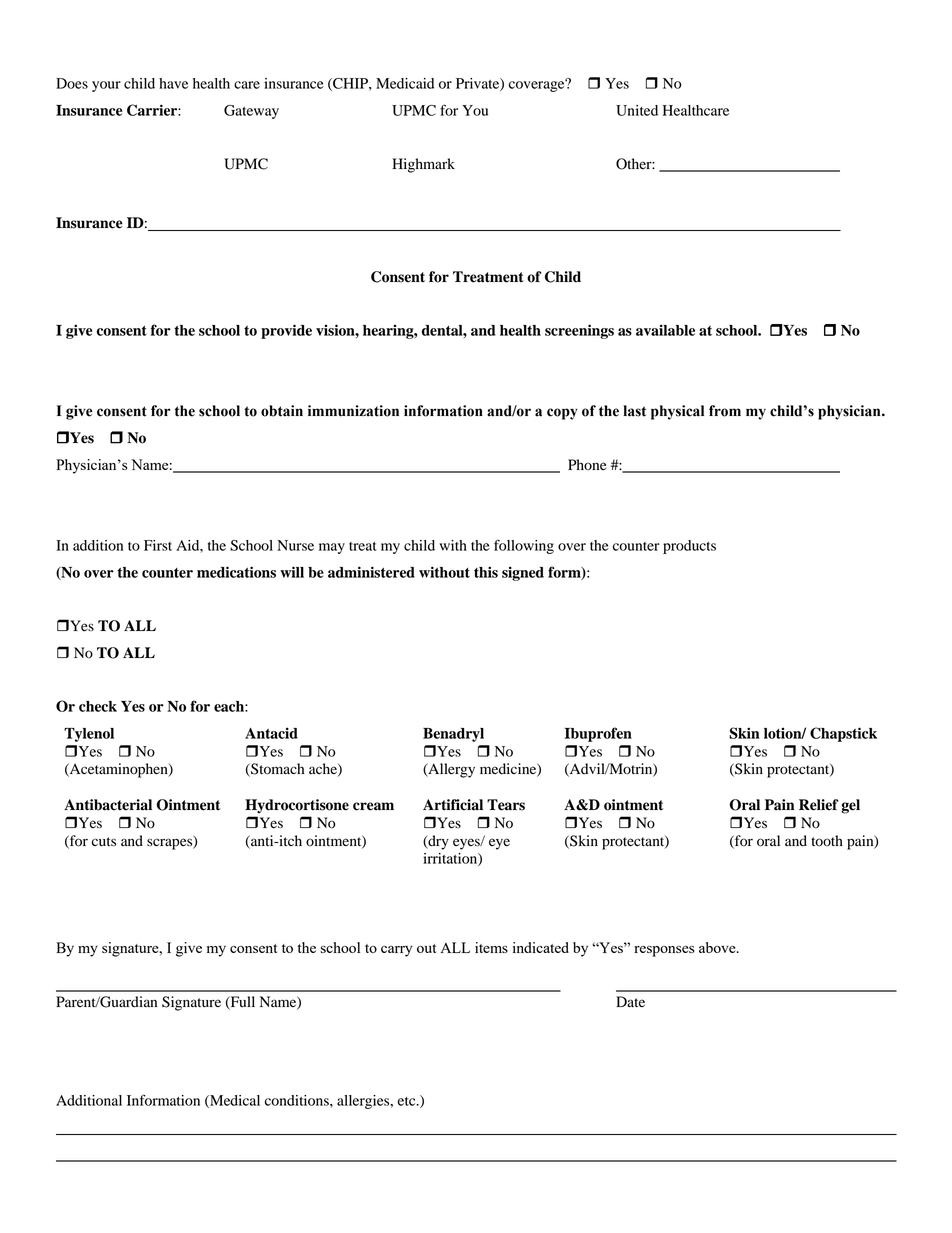  I want to click on provide, so click(286, 331).
